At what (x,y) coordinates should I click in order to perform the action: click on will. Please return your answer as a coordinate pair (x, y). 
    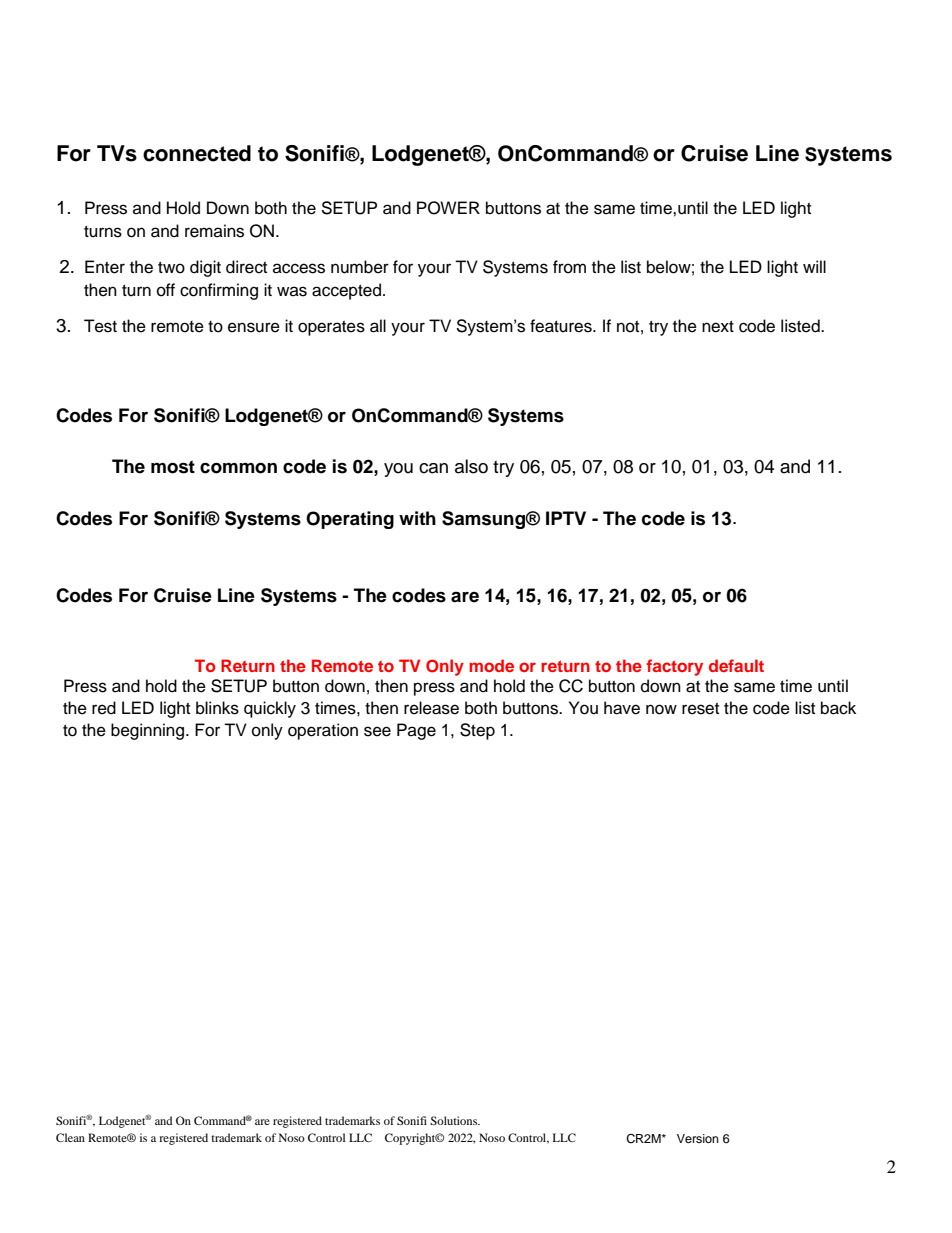
    Looking at the image, I should click on (814, 266).
